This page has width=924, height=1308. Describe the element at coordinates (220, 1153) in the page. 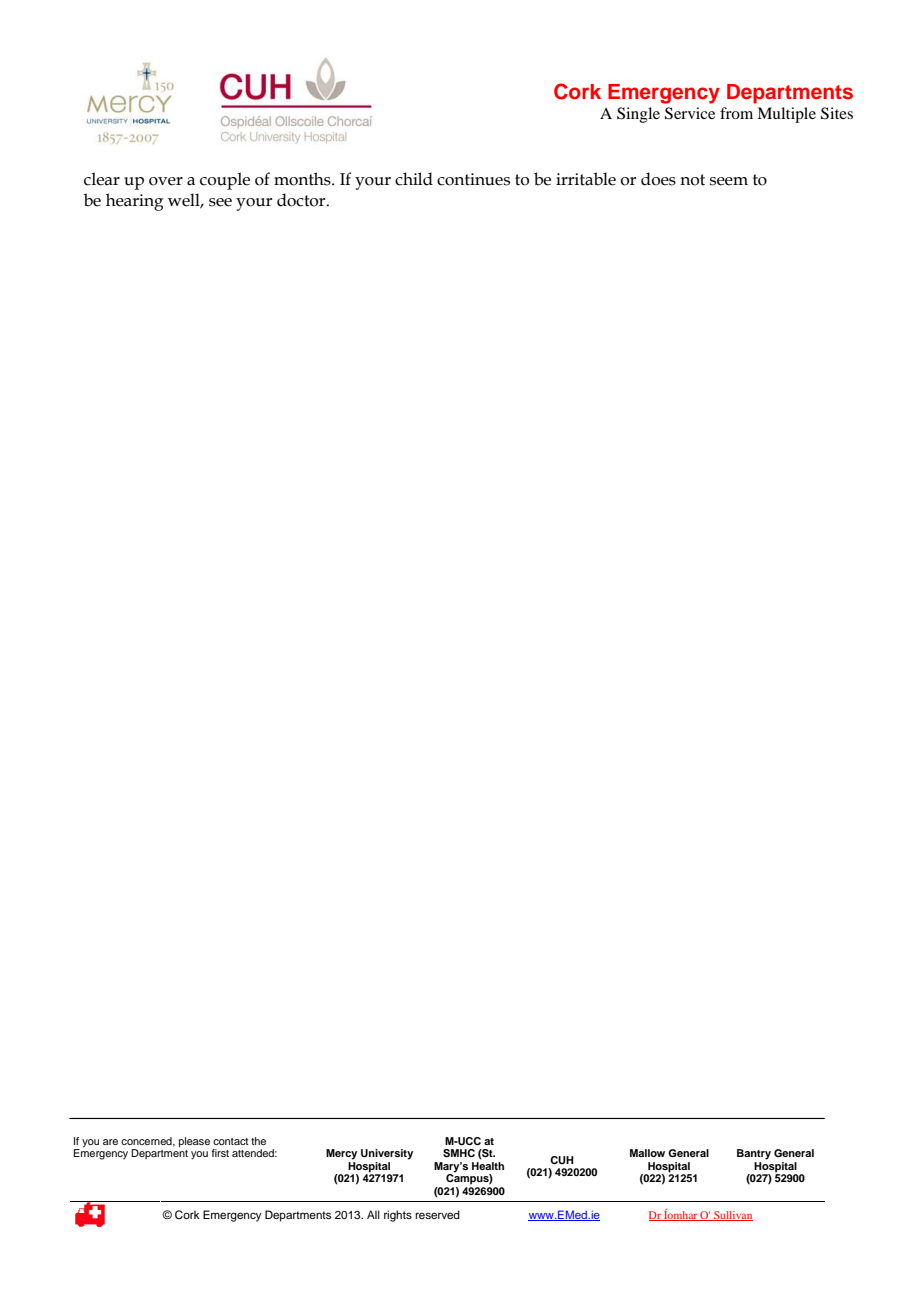

I see `first` at that location.
